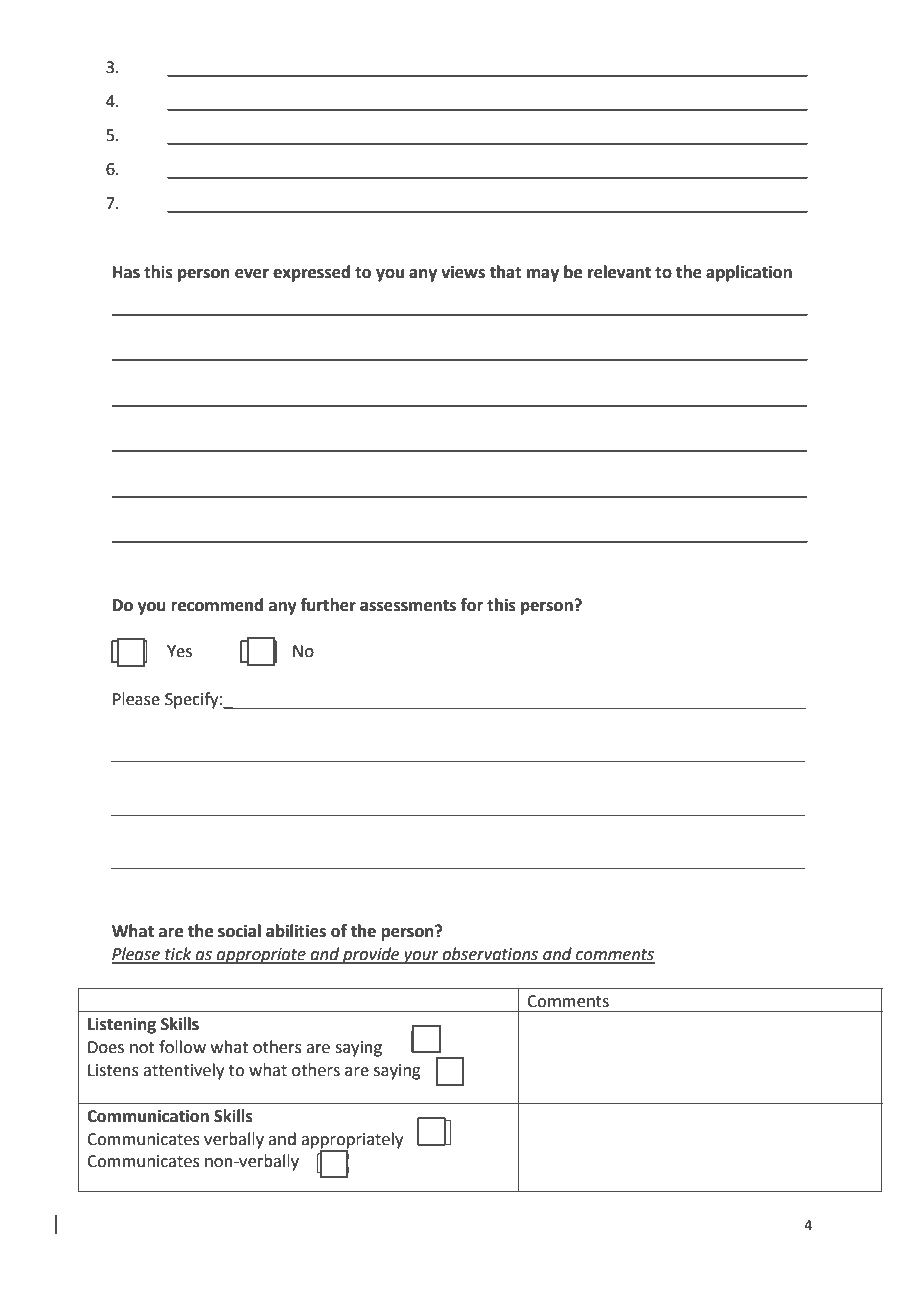 This screenshot has height=1308, width=924. I want to click on further, so click(328, 605).
